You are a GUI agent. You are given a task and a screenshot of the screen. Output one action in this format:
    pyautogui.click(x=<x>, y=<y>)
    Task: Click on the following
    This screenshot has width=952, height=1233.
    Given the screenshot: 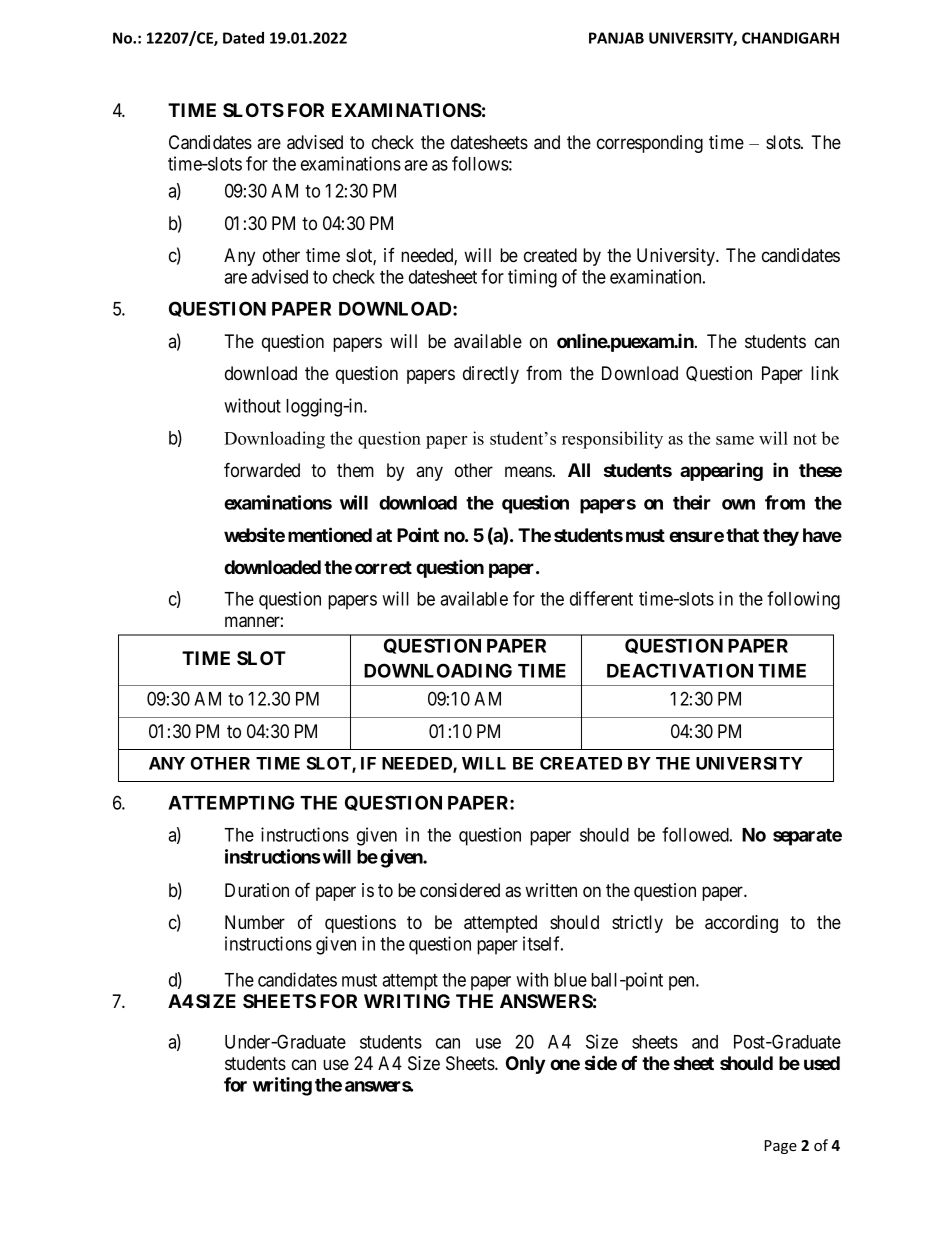 What is the action you would take?
    pyautogui.click(x=803, y=600)
